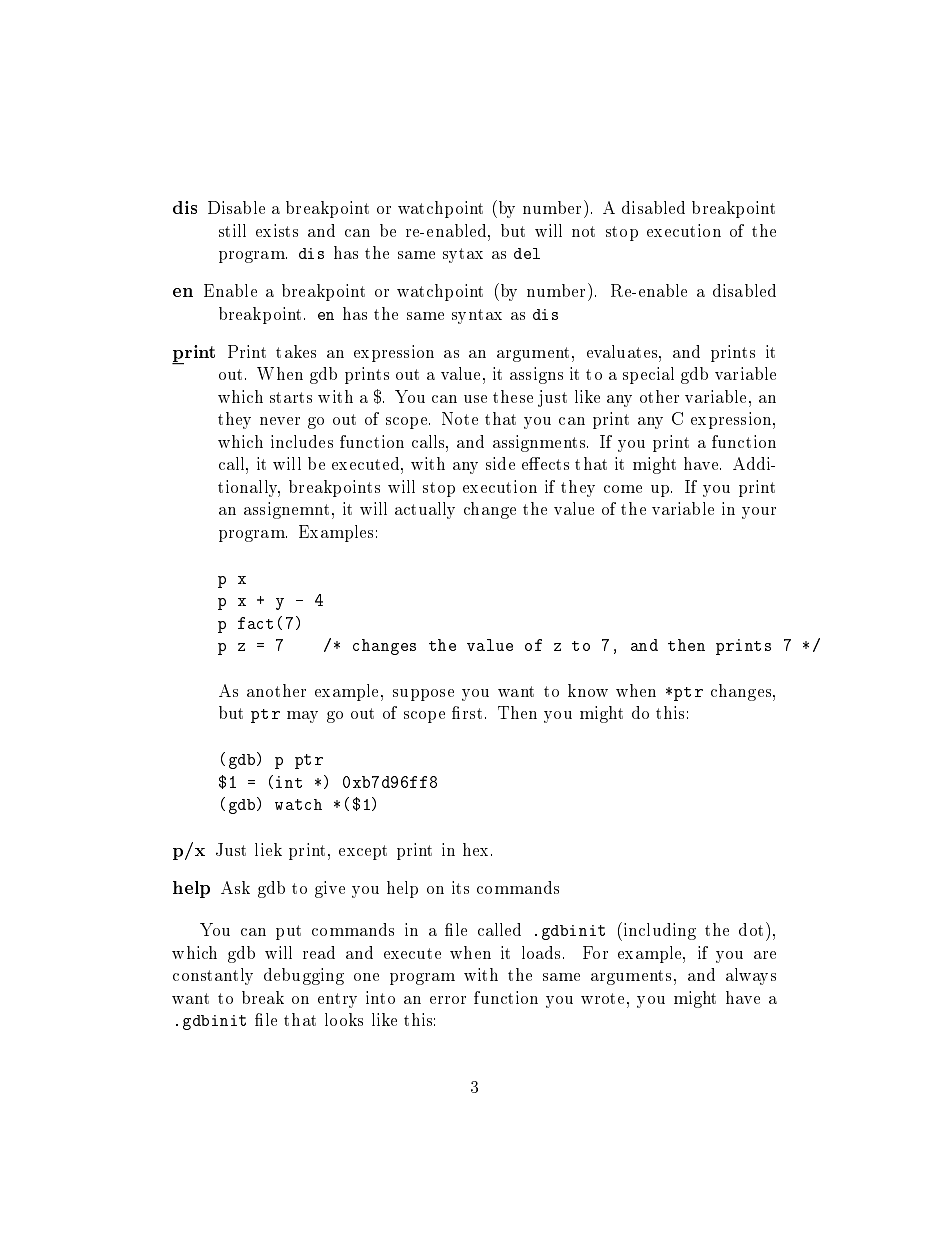 The width and height of the document is (952, 1233). I want to click on always, so click(751, 976).
